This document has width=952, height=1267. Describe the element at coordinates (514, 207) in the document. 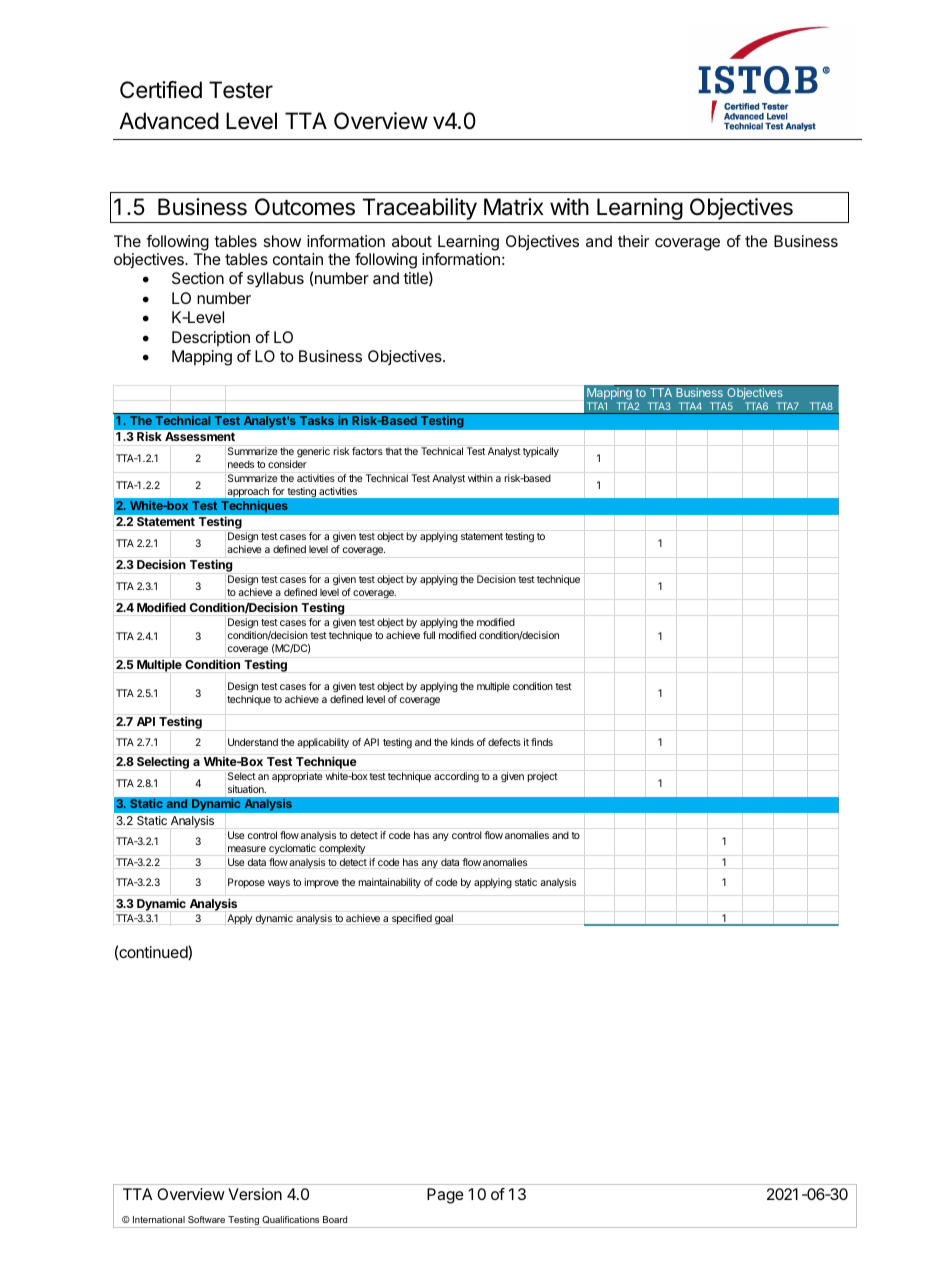

I see `Matrix` at that location.
